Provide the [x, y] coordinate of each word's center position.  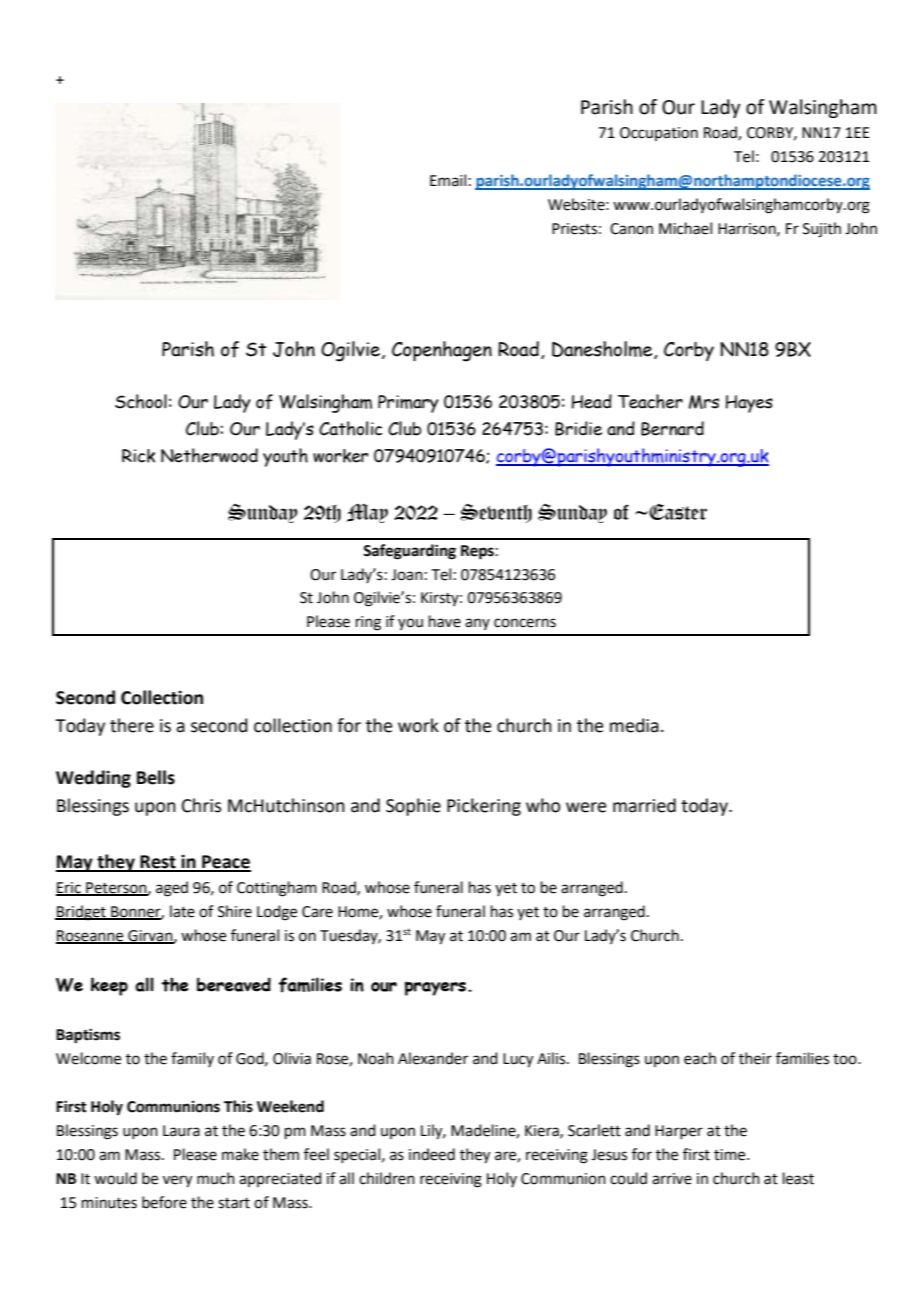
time [731, 1155]
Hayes [749, 404]
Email [448, 180]
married [644, 805]
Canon [631, 229]
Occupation [659, 134]
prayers [435, 988]
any [477, 624]
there [132, 725]
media [634, 725]
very [177, 1181]
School [141, 401]
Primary [408, 404]
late [182, 911]
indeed [432, 1154]
